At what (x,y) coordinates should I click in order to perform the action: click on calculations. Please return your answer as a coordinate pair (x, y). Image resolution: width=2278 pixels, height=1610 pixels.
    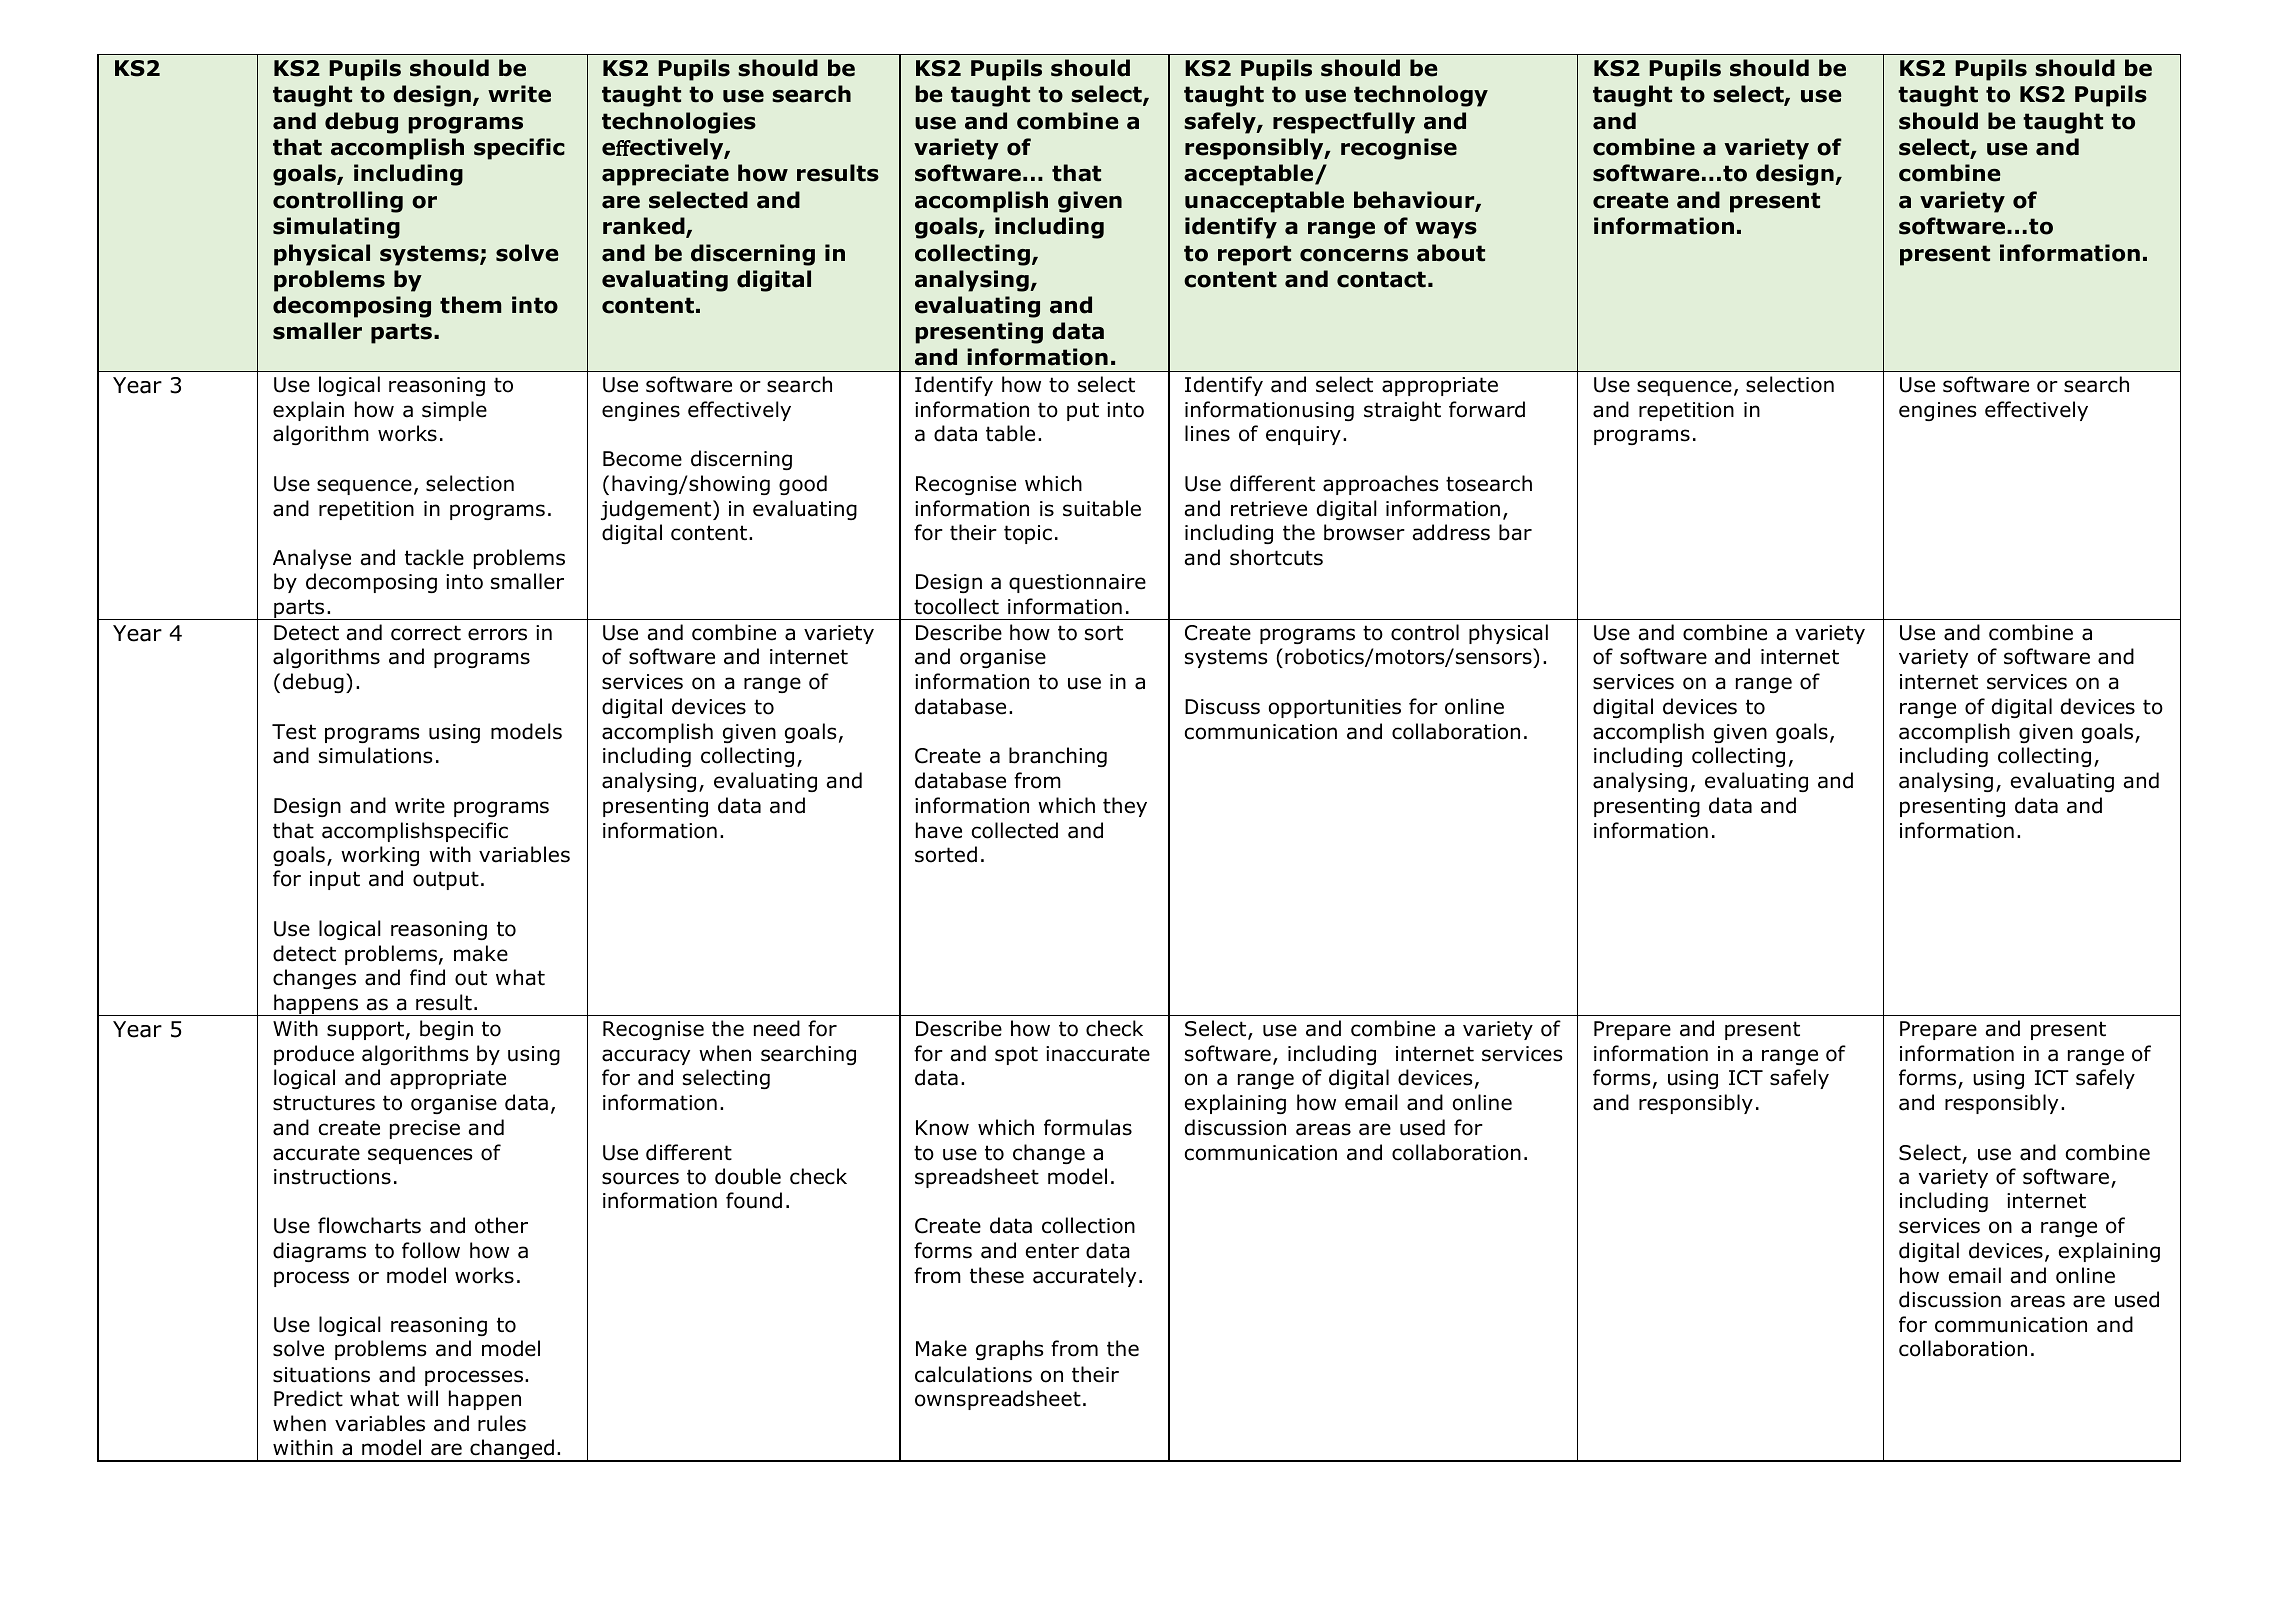
    Looking at the image, I should click on (973, 1374).
